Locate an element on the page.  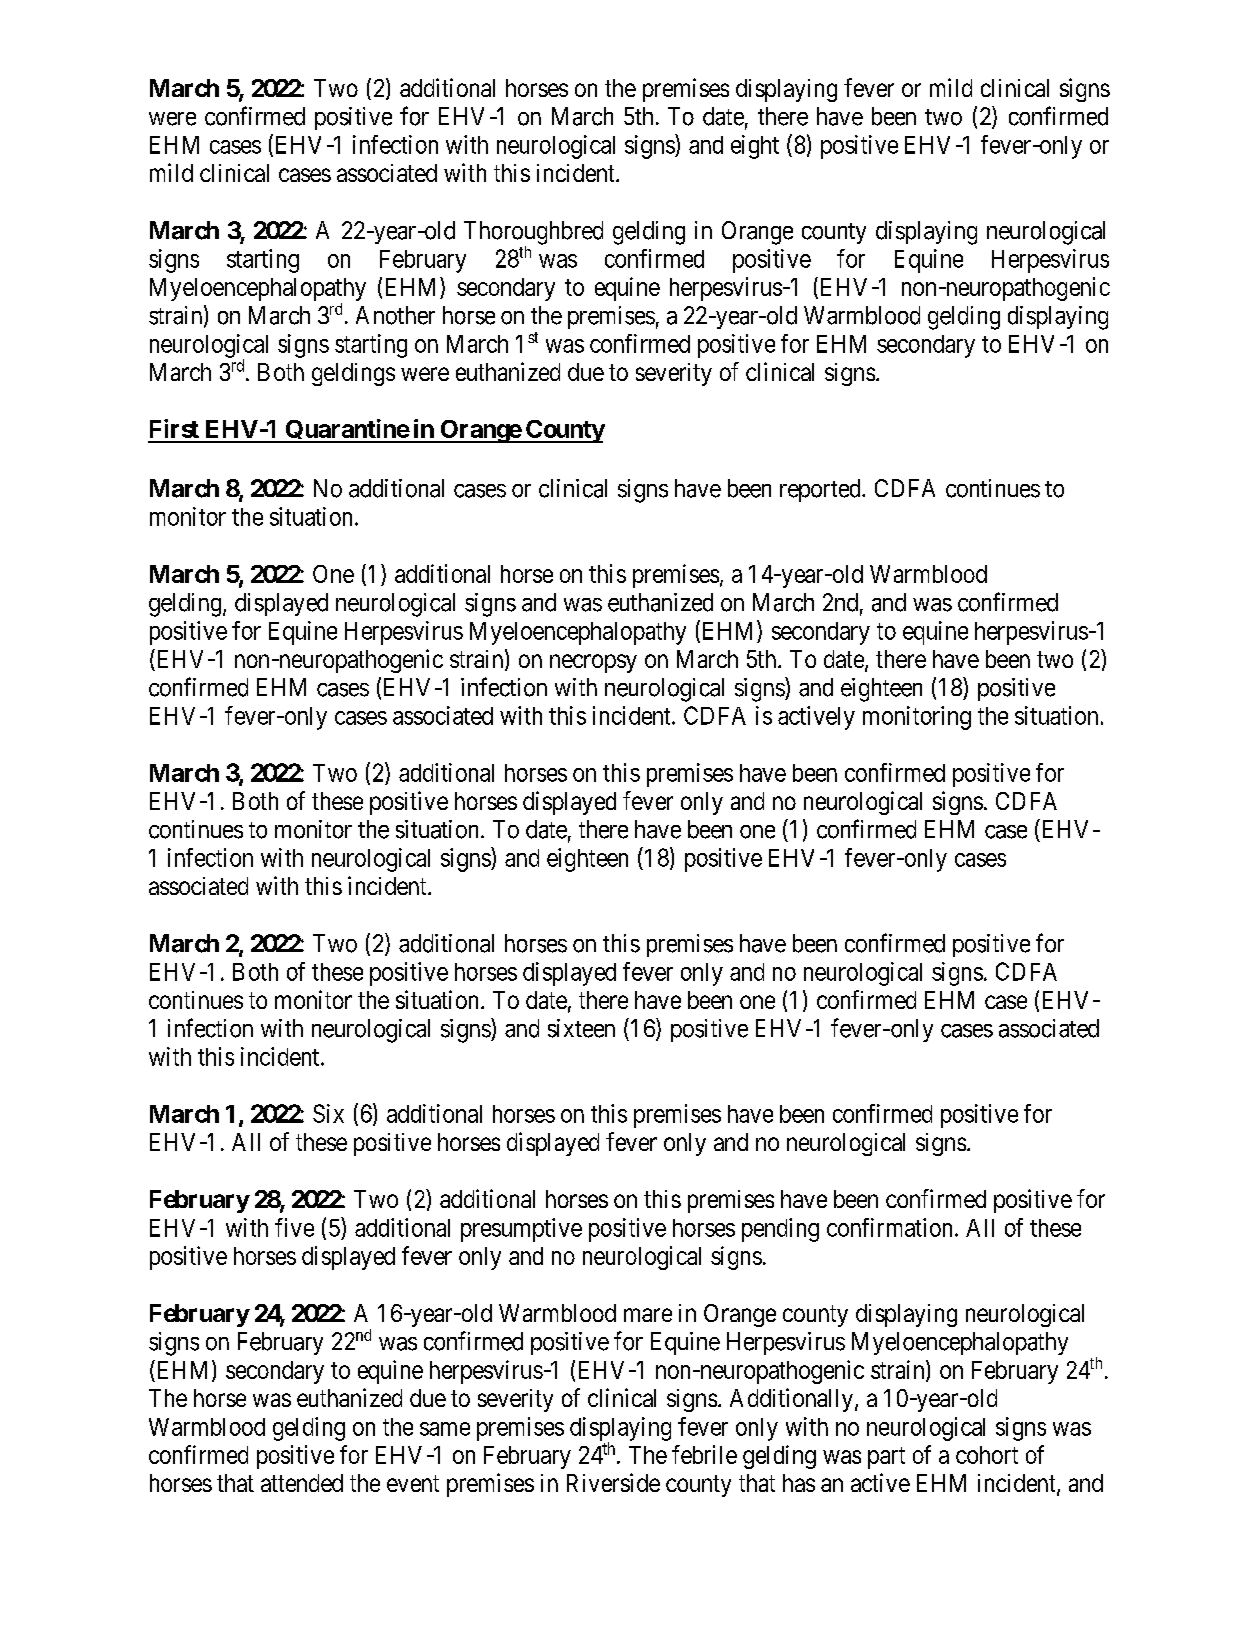
part is located at coordinates (886, 1458).
